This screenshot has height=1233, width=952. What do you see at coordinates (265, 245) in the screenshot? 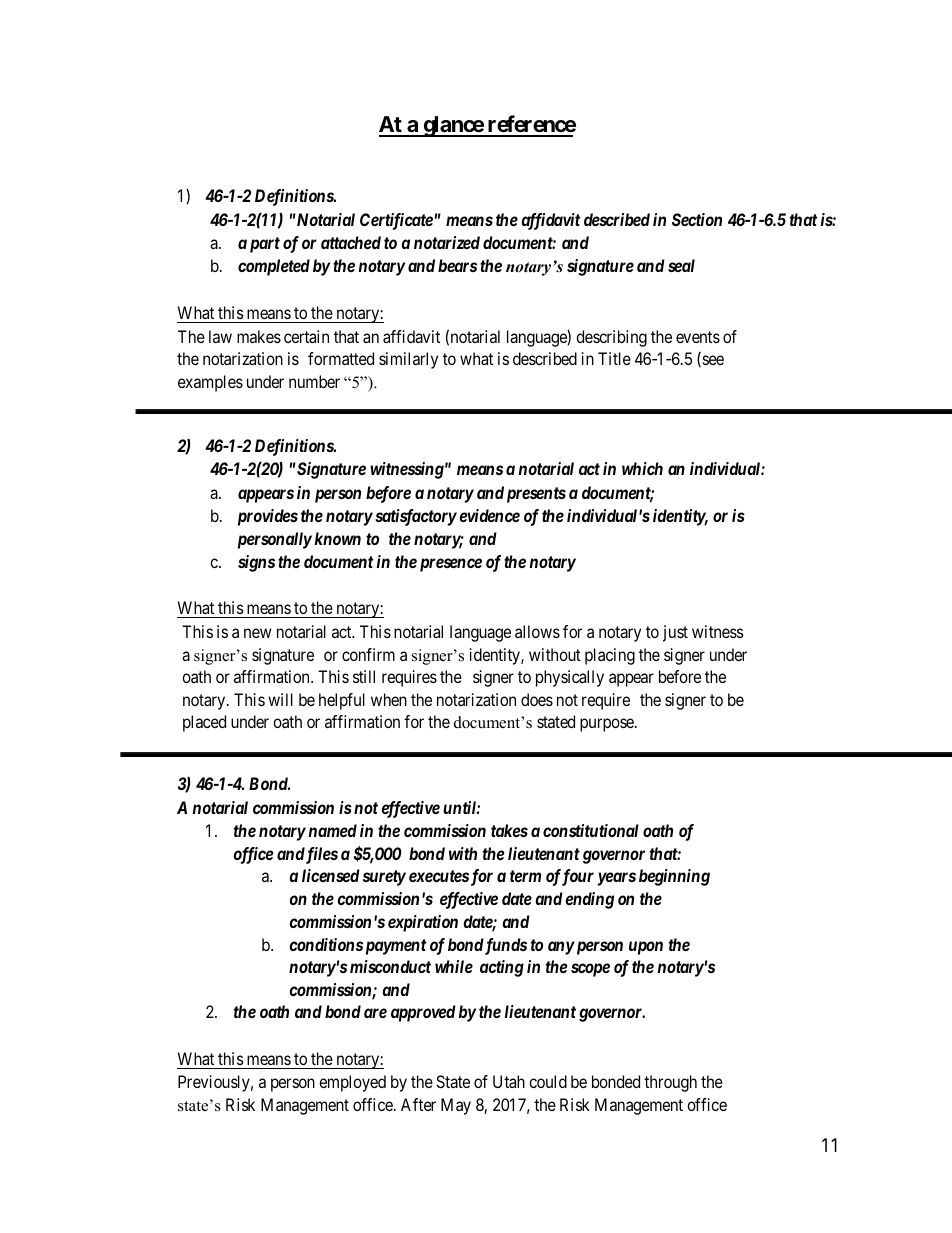
I see `part` at bounding box center [265, 245].
